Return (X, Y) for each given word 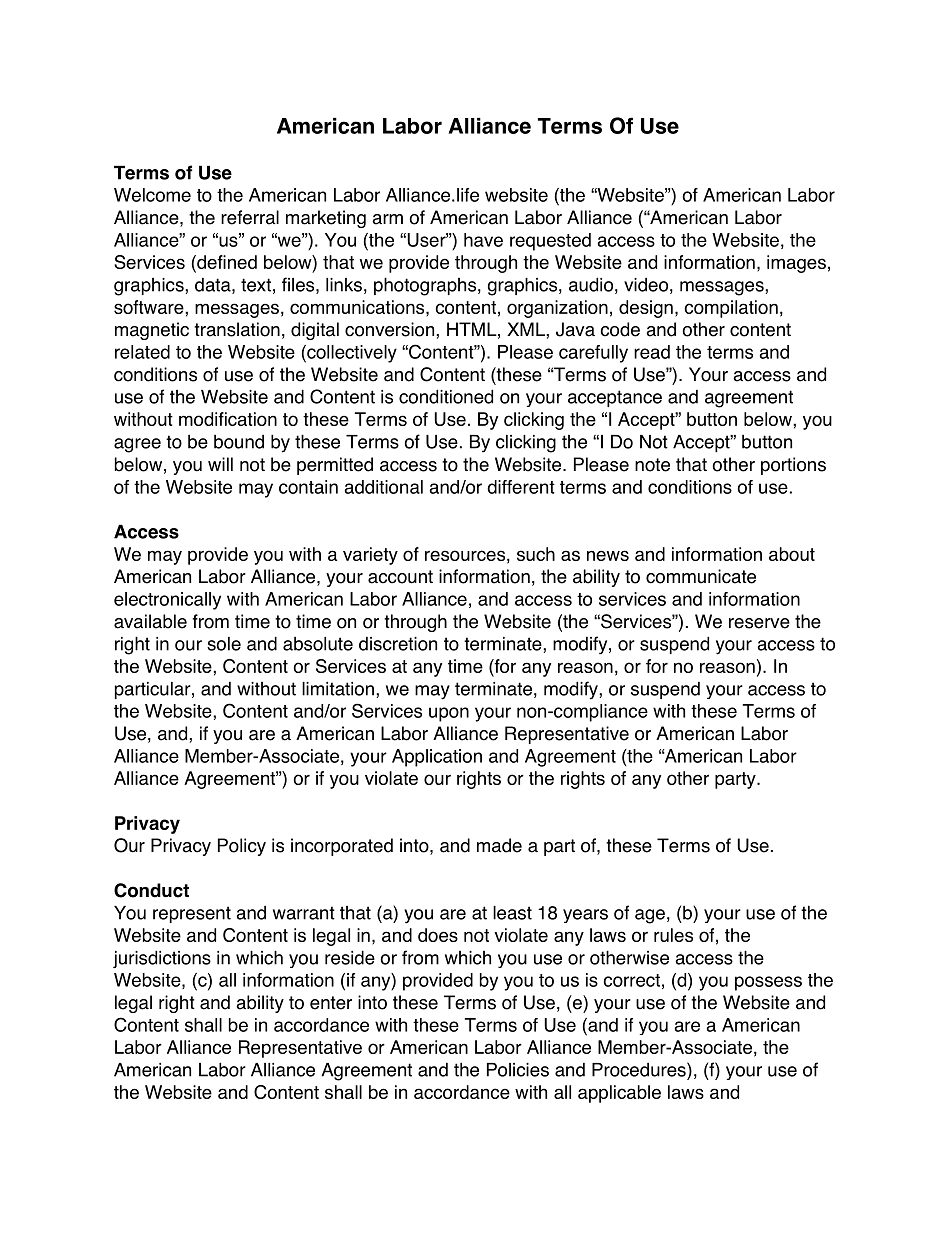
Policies (518, 1070)
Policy (242, 847)
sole (224, 644)
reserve (759, 623)
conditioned (446, 396)
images (796, 264)
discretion (398, 644)
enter (331, 1003)
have (483, 240)
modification (228, 419)
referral (250, 217)
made (499, 845)
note (652, 465)
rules (673, 935)
